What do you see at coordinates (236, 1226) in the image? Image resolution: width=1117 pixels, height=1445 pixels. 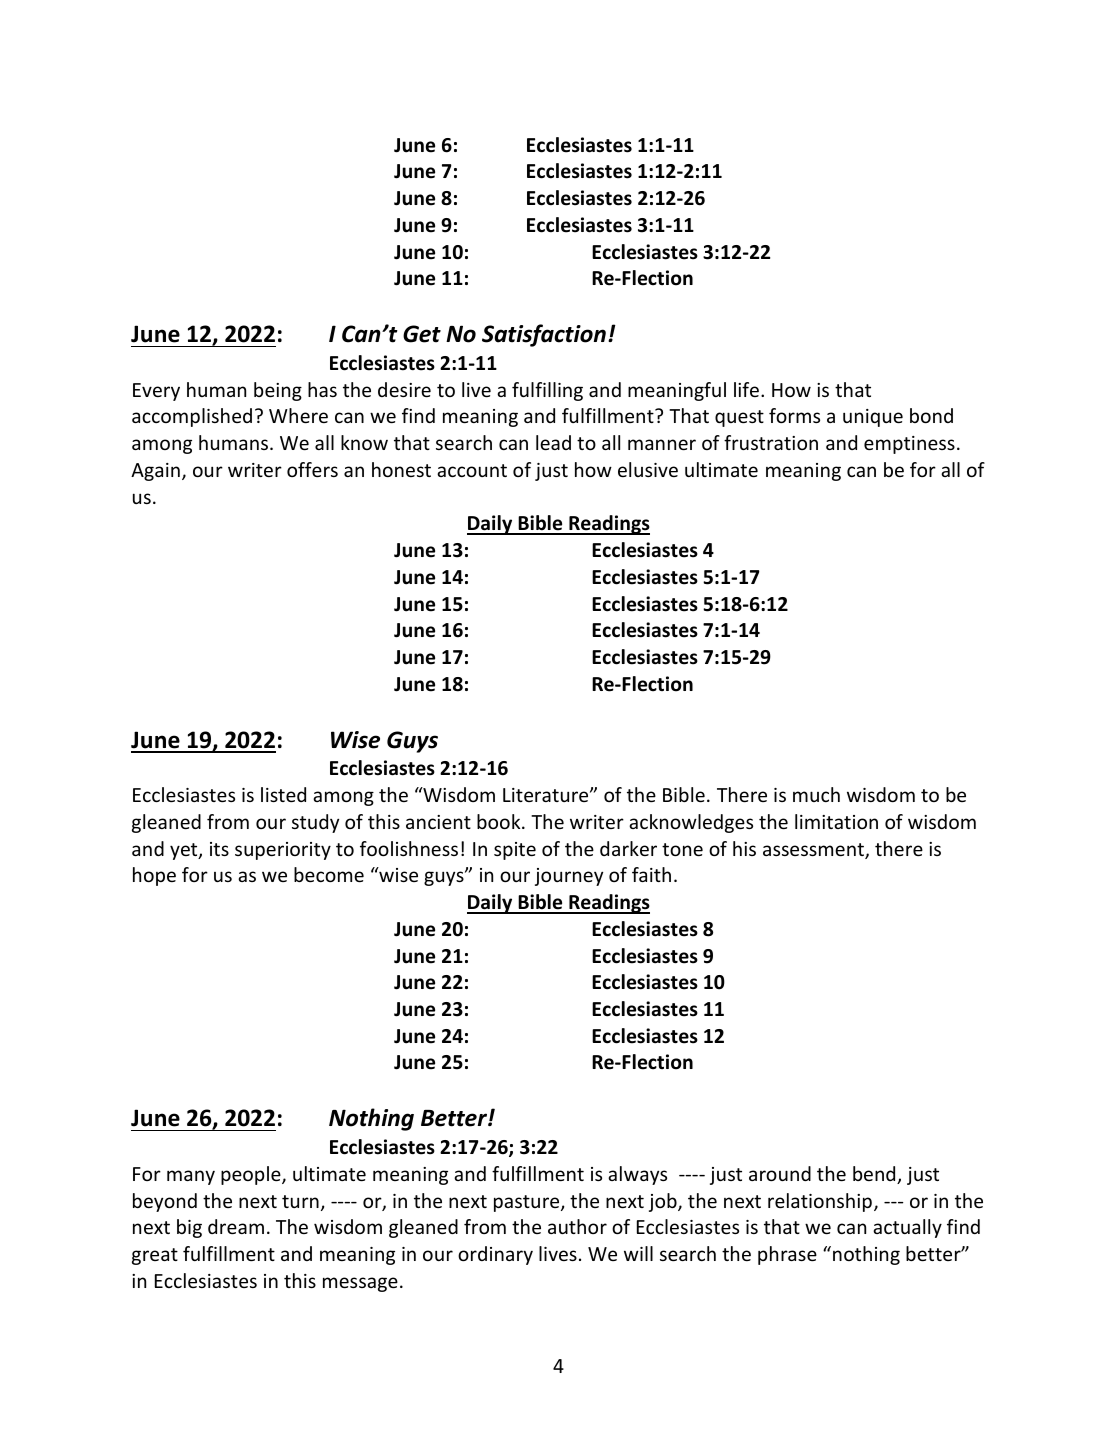 I see `dream` at bounding box center [236, 1226].
